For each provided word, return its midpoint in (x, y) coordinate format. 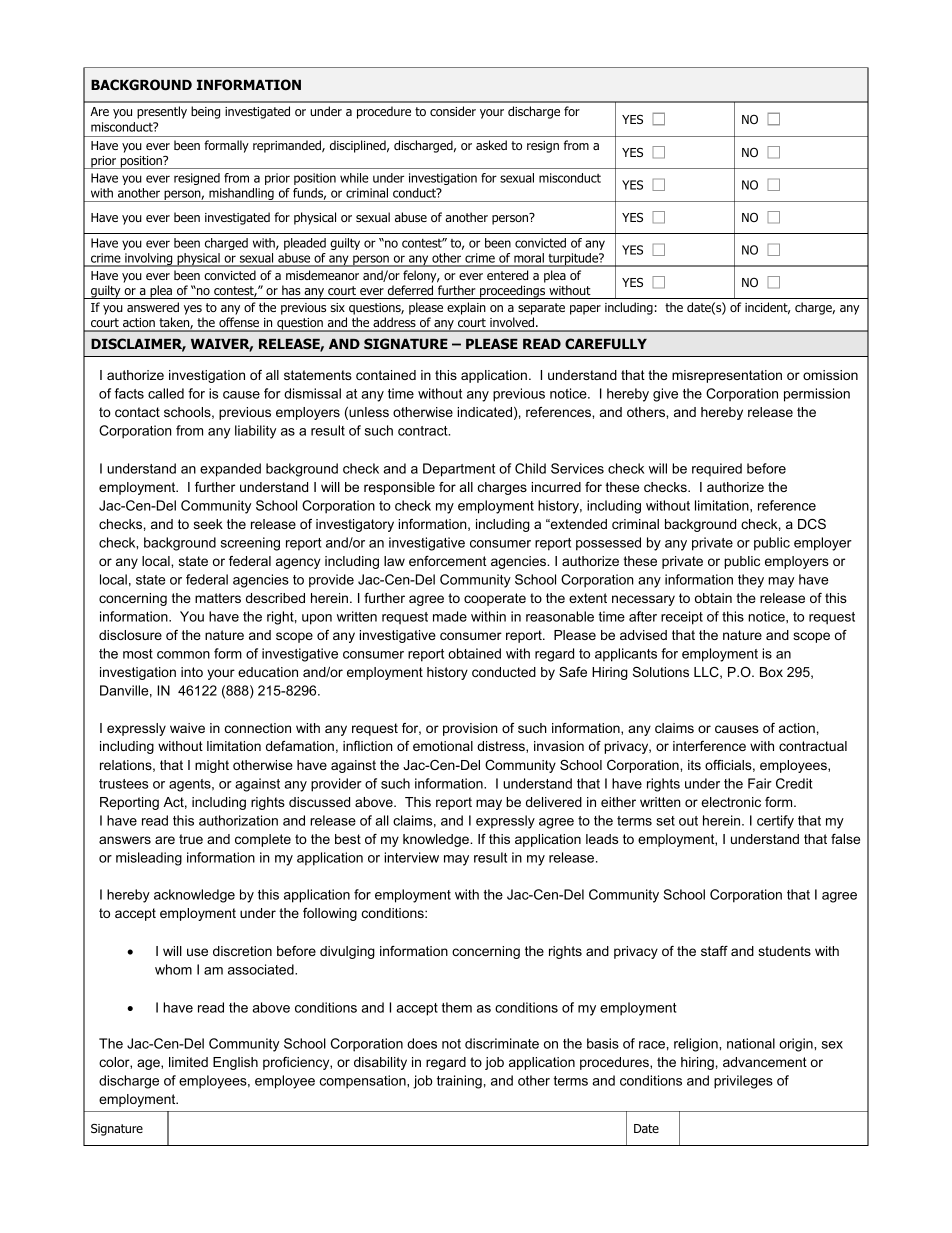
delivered (554, 802)
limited (188, 1062)
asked (491, 145)
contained (386, 375)
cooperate (495, 599)
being (205, 112)
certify (775, 822)
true (191, 839)
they (751, 581)
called (166, 393)
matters (218, 598)
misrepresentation (727, 376)
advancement (765, 1062)
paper (585, 310)
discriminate (502, 1043)
